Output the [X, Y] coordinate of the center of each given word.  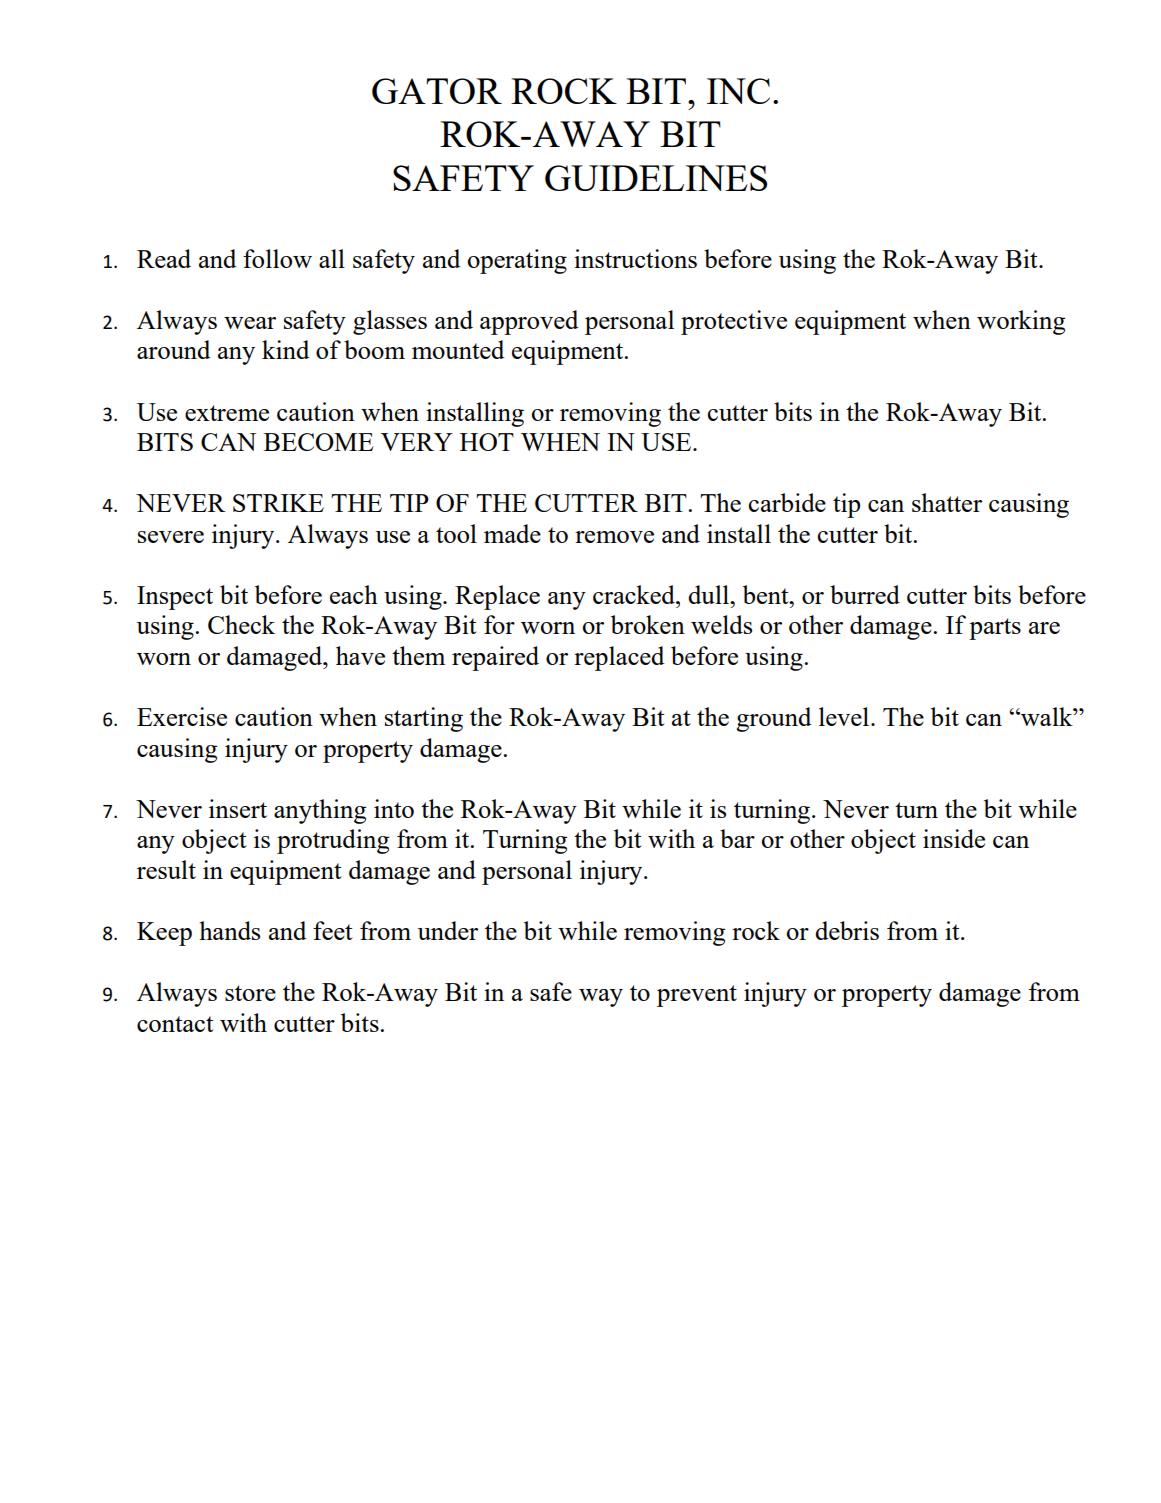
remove [614, 537]
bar [737, 838]
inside [954, 838]
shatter [947, 502]
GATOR [437, 91]
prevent [697, 996]
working [1021, 322]
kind [285, 349]
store [250, 993]
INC [738, 91]
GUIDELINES [656, 178]
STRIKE [278, 503]
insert [238, 808]
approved [529, 322]
